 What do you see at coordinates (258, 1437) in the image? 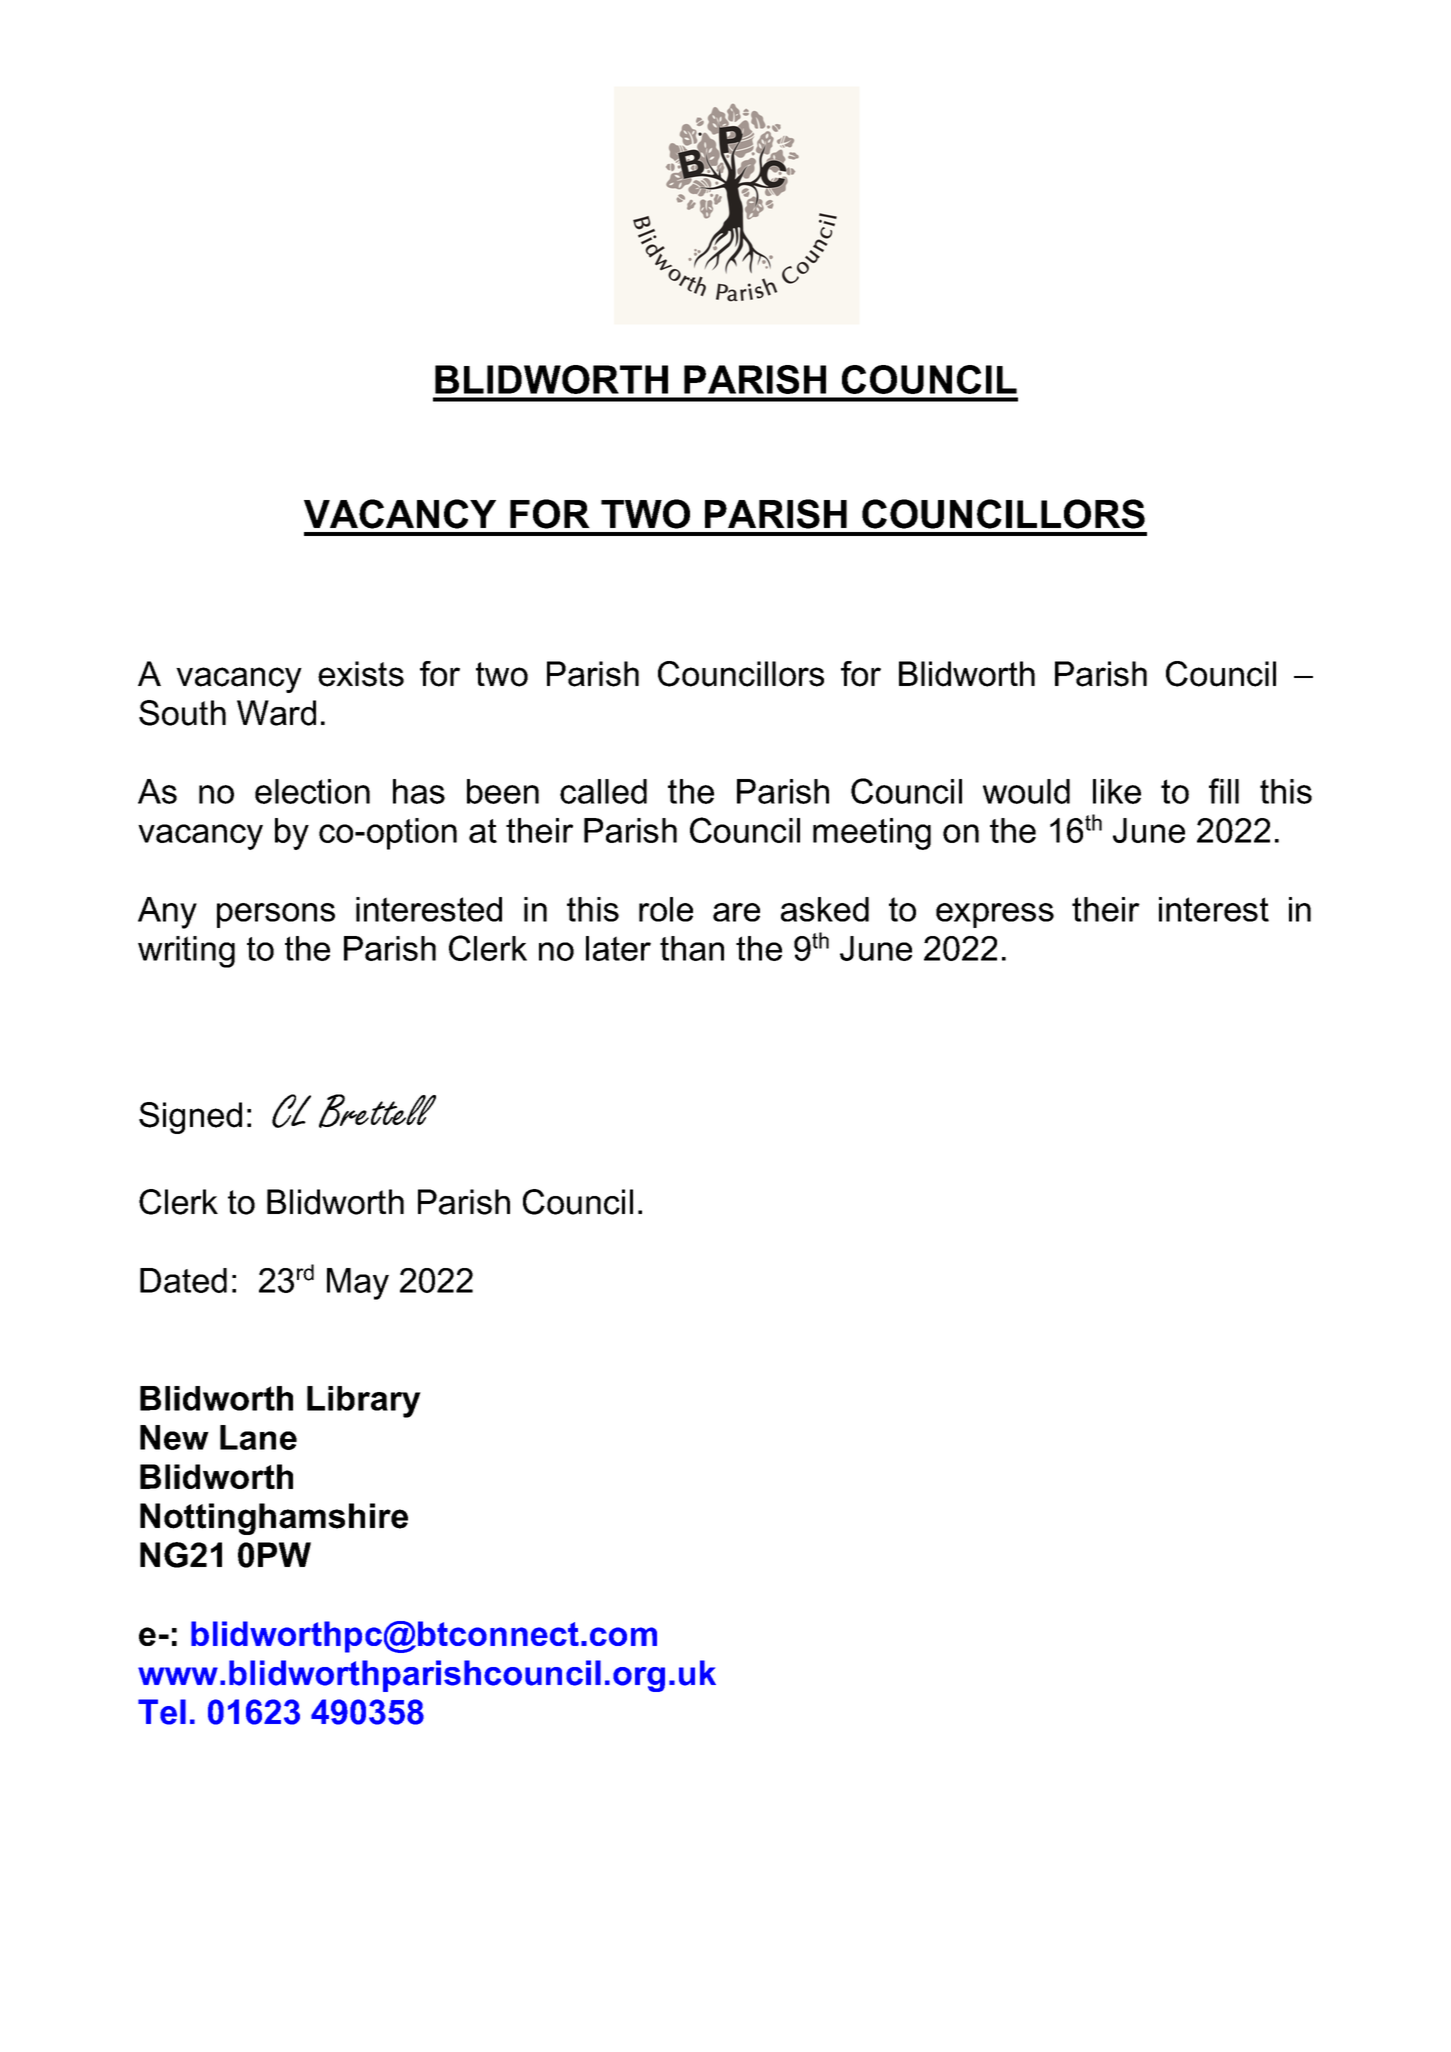
I see `Lane` at bounding box center [258, 1437].
